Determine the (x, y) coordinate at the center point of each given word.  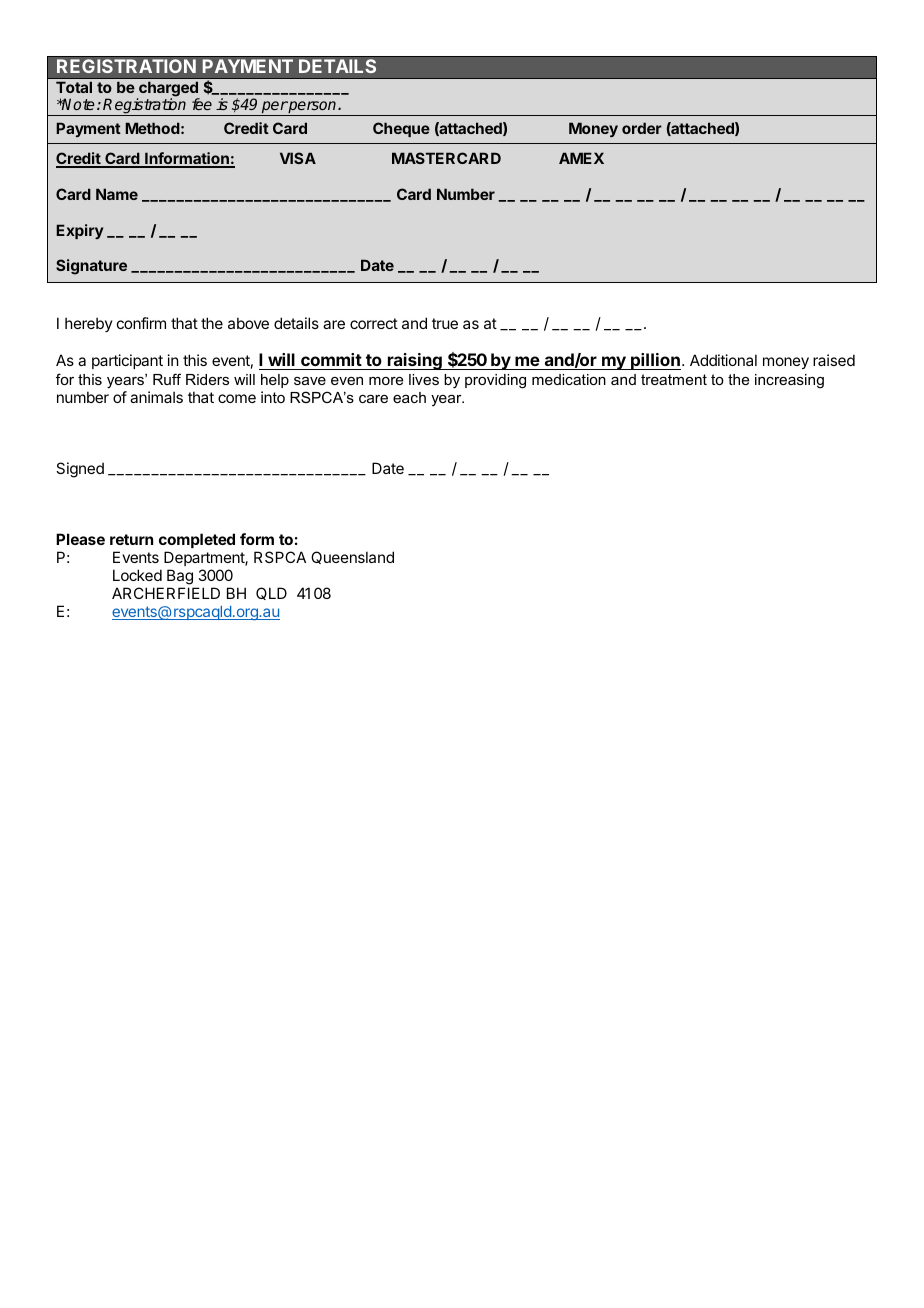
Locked (137, 575)
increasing (789, 381)
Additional (723, 360)
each (409, 397)
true (445, 323)
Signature (91, 267)
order (642, 128)
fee (202, 104)
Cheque (401, 129)
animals (156, 397)
